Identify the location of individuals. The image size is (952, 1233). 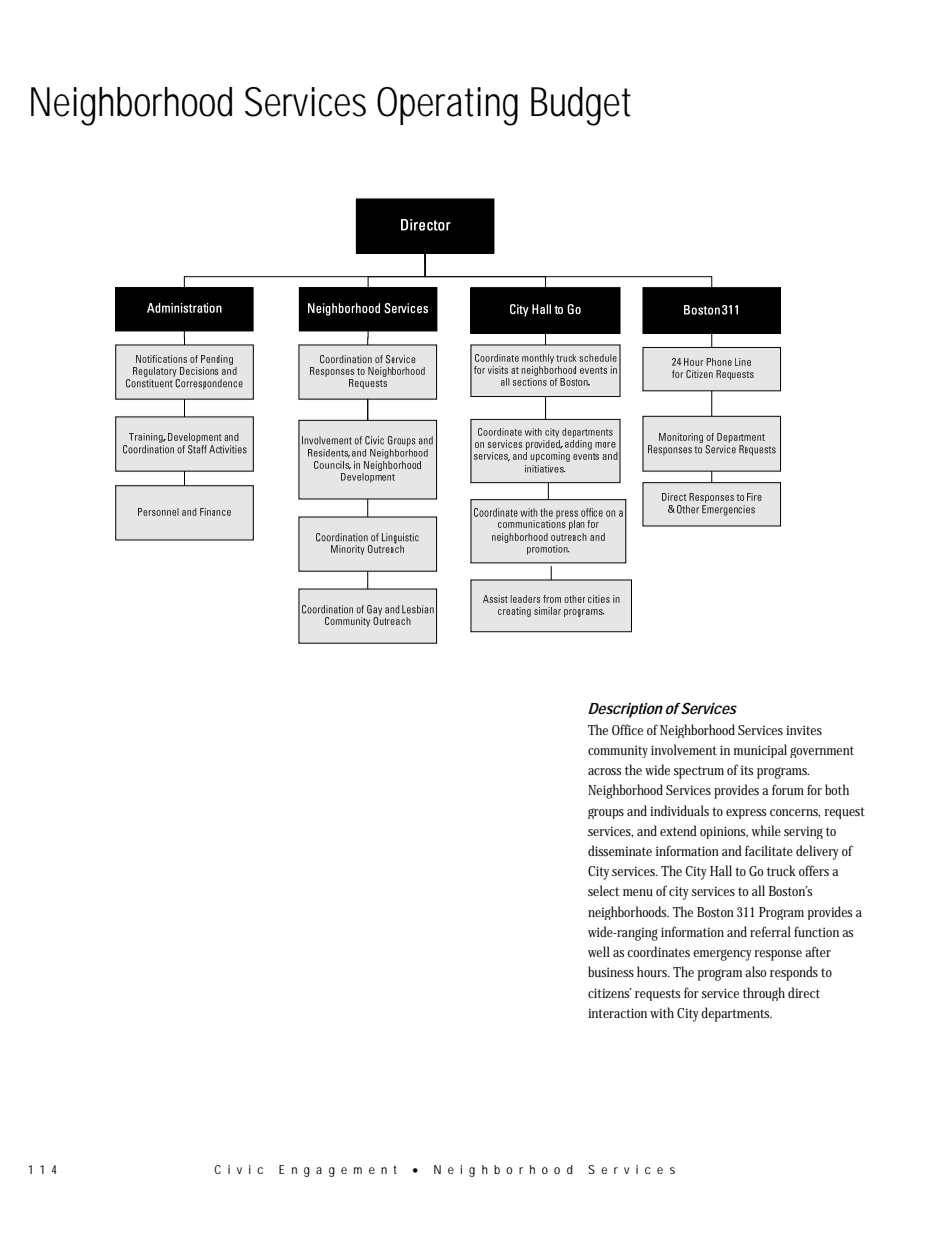
(679, 810).
